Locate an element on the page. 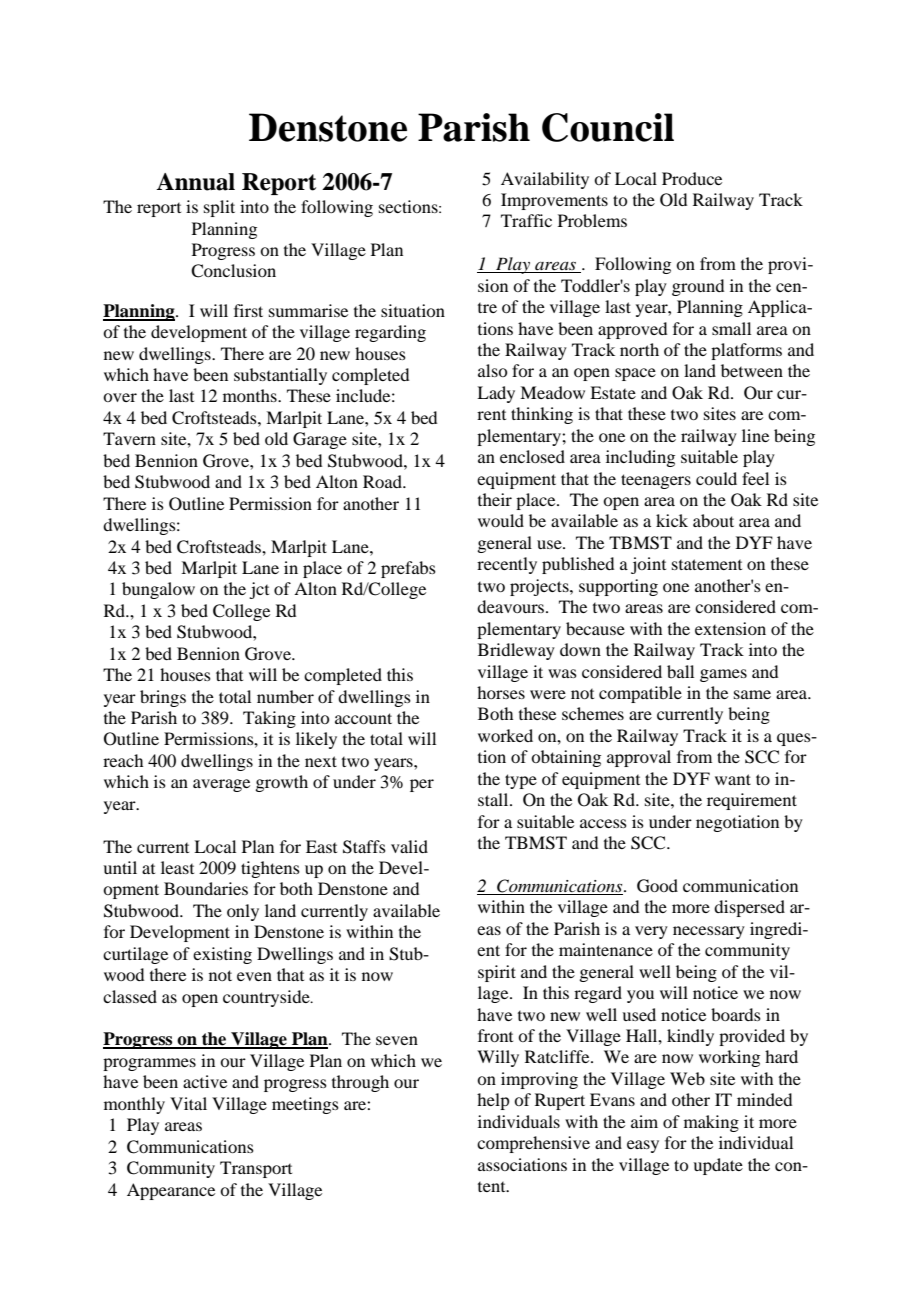 This document has height=1308, width=924. their is located at coordinates (495, 499).
